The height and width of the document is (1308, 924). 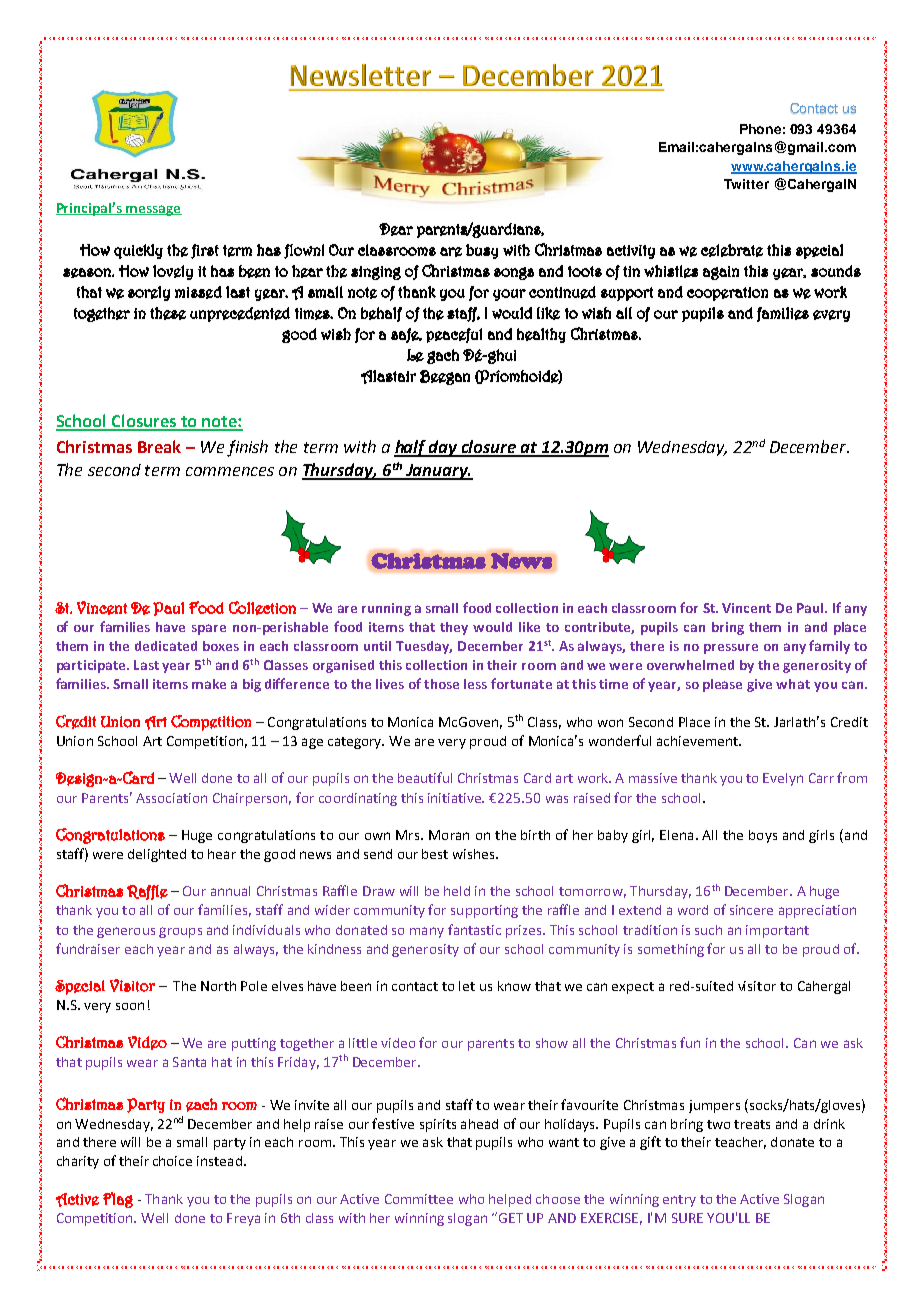 What do you see at coordinates (435, 854) in the document?
I see `best` at bounding box center [435, 854].
